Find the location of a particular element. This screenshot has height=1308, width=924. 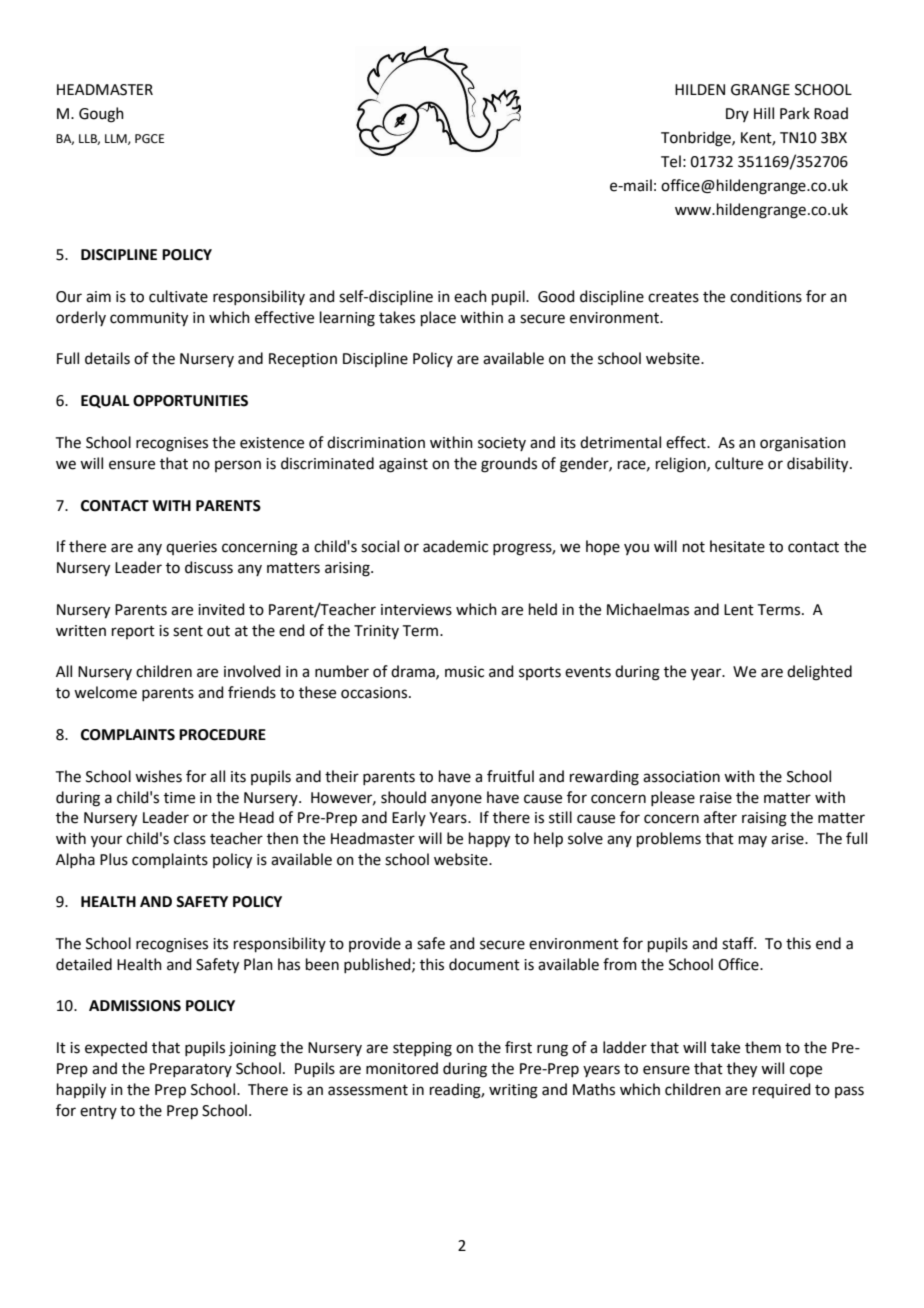

Lent is located at coordinates (739, 610).
